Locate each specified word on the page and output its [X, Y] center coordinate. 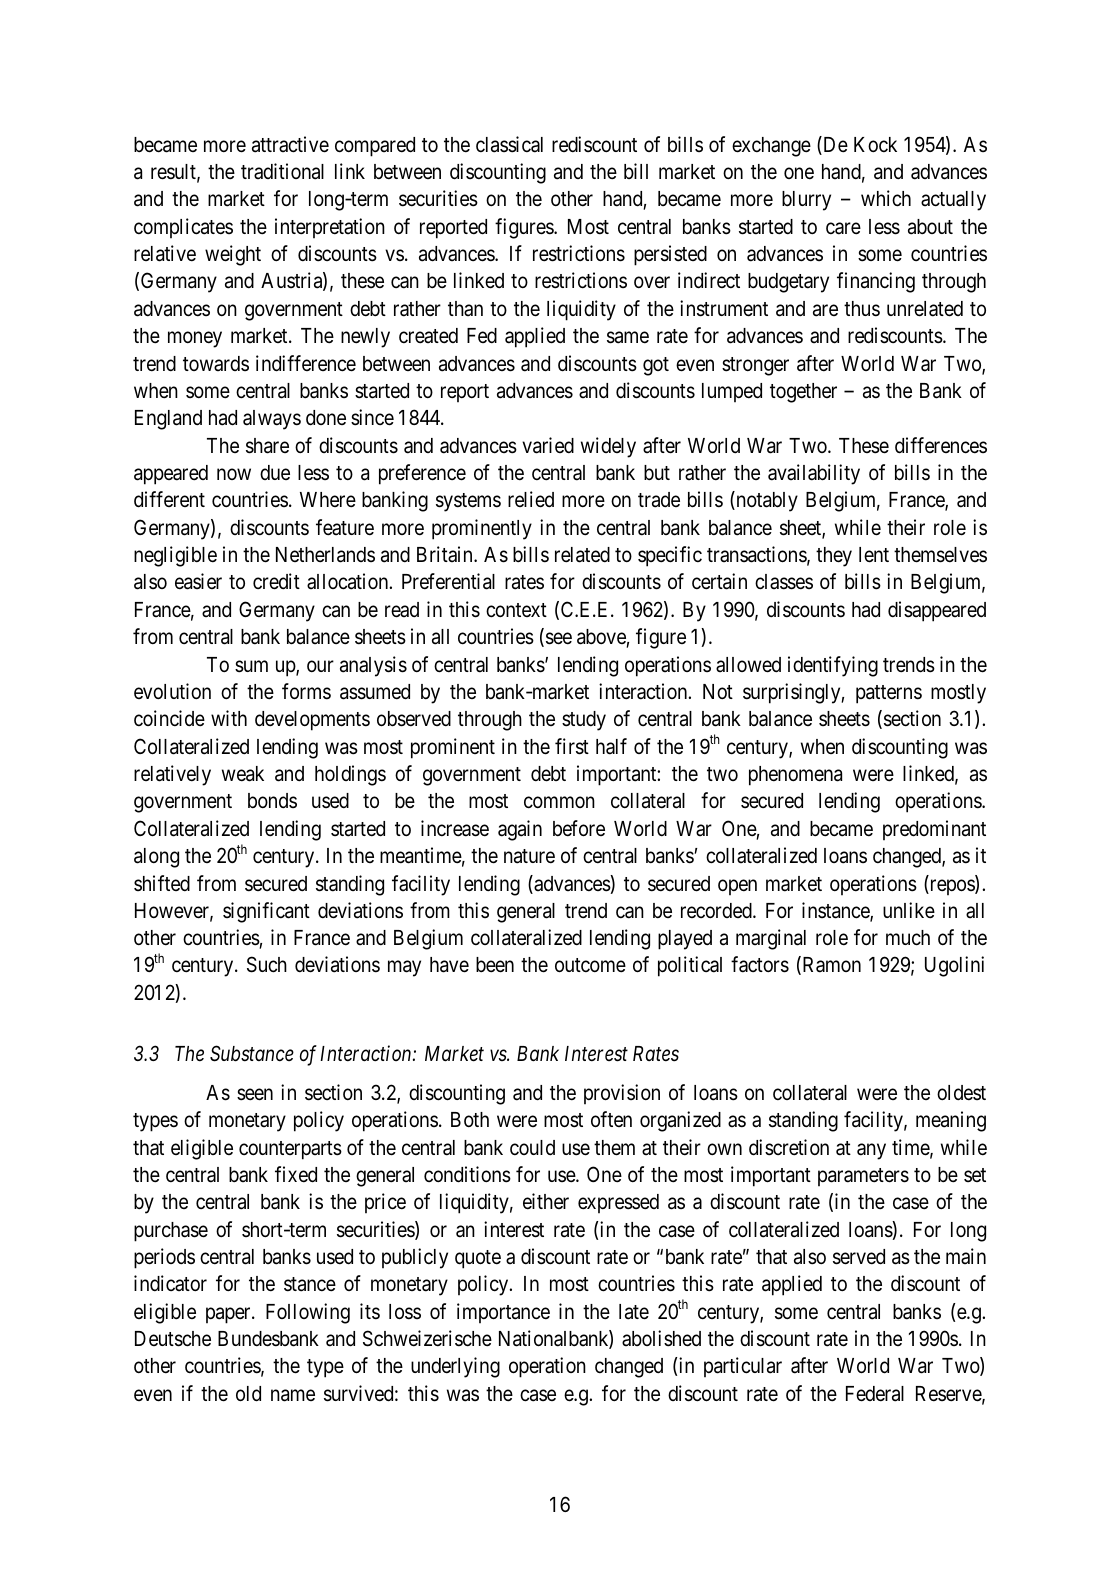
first [572, 746]
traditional [282, 171]
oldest [961, 1093]
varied [548, 445]
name [293, 1395]
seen [255, 1094]
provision [622, 1094]
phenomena [795, 776]
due [275, 472]
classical [509, 144]
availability [814, 474]
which [886, 198]
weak [243, 774]
